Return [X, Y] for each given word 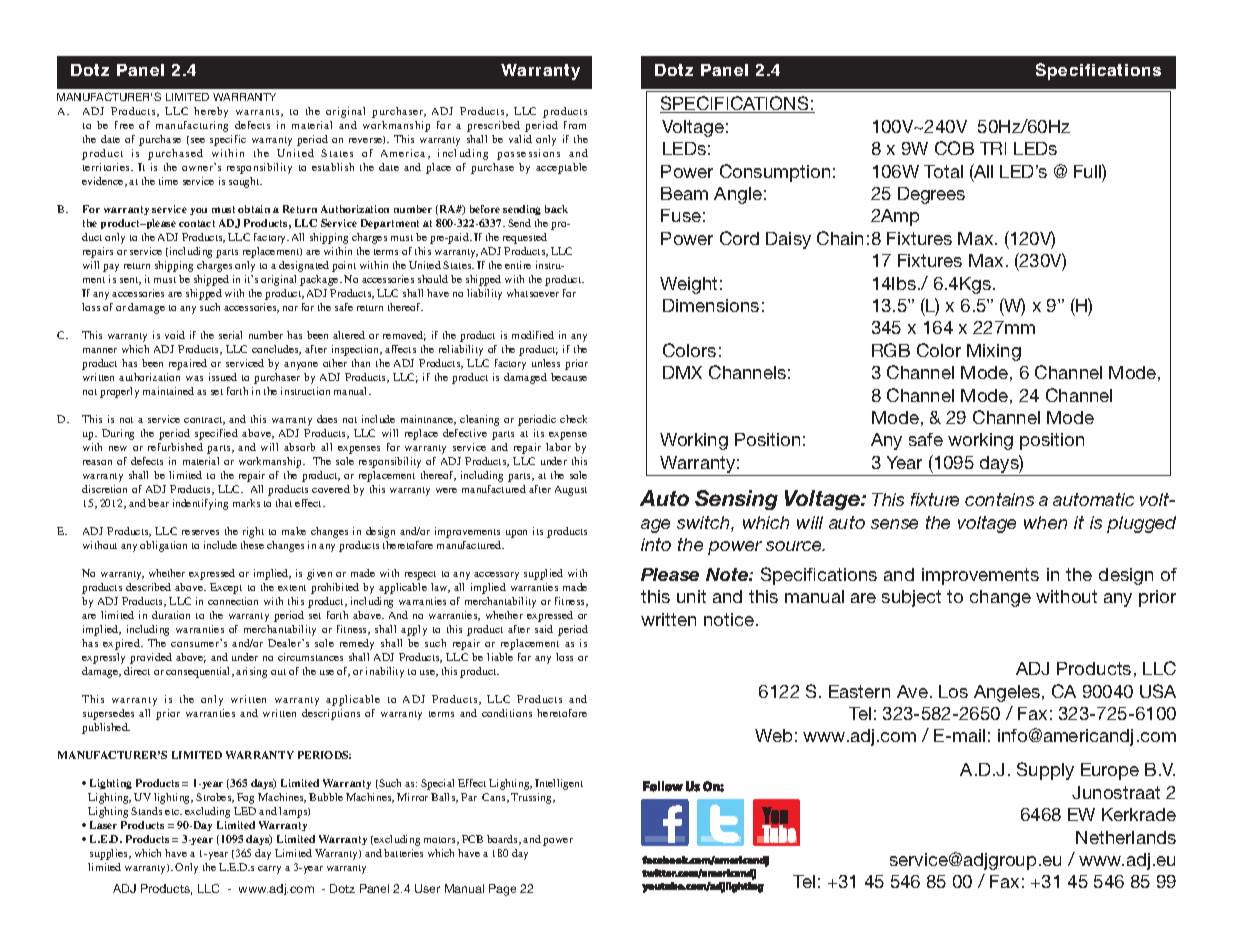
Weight [688, 285]
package [320, 280]
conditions [507, 713]
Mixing [994, 352]
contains [999, 499]
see [198, 140]
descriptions [331, 714]
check [573, 419]
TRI [993, 148]
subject [911, 598]
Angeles [1008, 693]
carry [269, 870]
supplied [543, 574]
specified [216, 434]
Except [226, 588]
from [575, 125]
